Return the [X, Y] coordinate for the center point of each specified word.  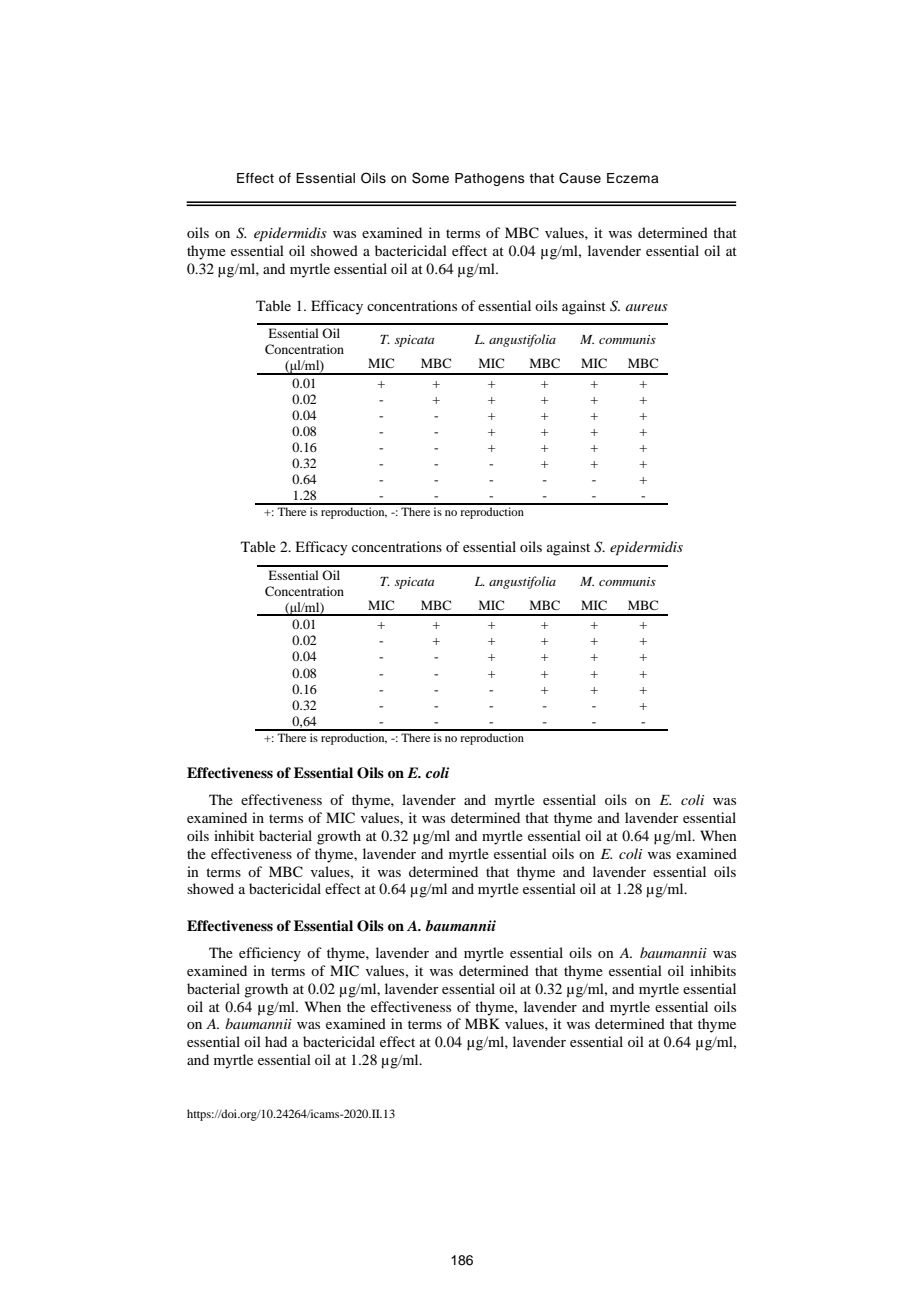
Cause [580, 178]
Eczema [633, 178]
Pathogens [490, 179]
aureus [647, 307]
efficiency [270, 954]
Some [430, 178]
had [276, 1041]
